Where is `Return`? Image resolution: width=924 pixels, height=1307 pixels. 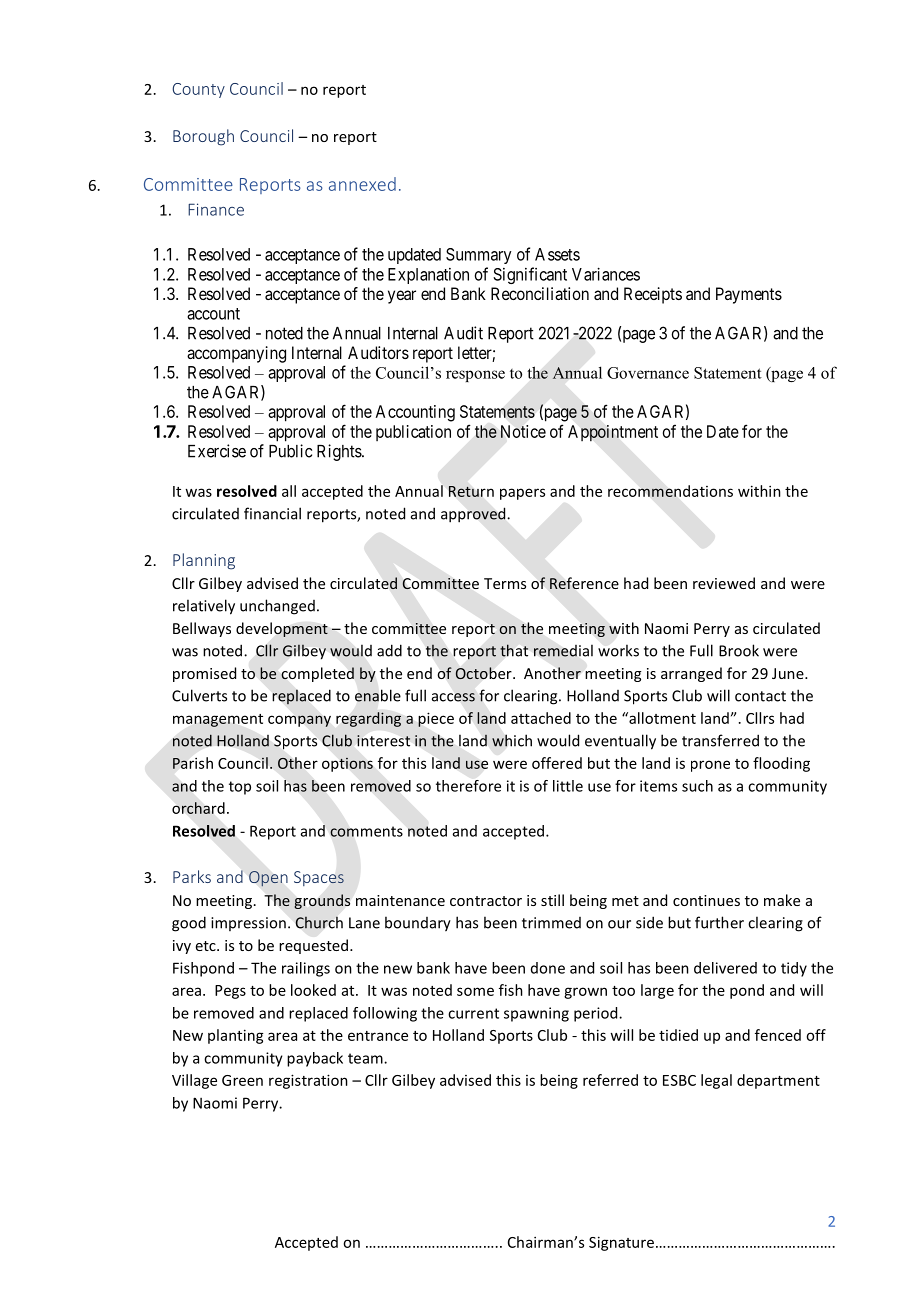 Return is located at coordinates (471, 491).
